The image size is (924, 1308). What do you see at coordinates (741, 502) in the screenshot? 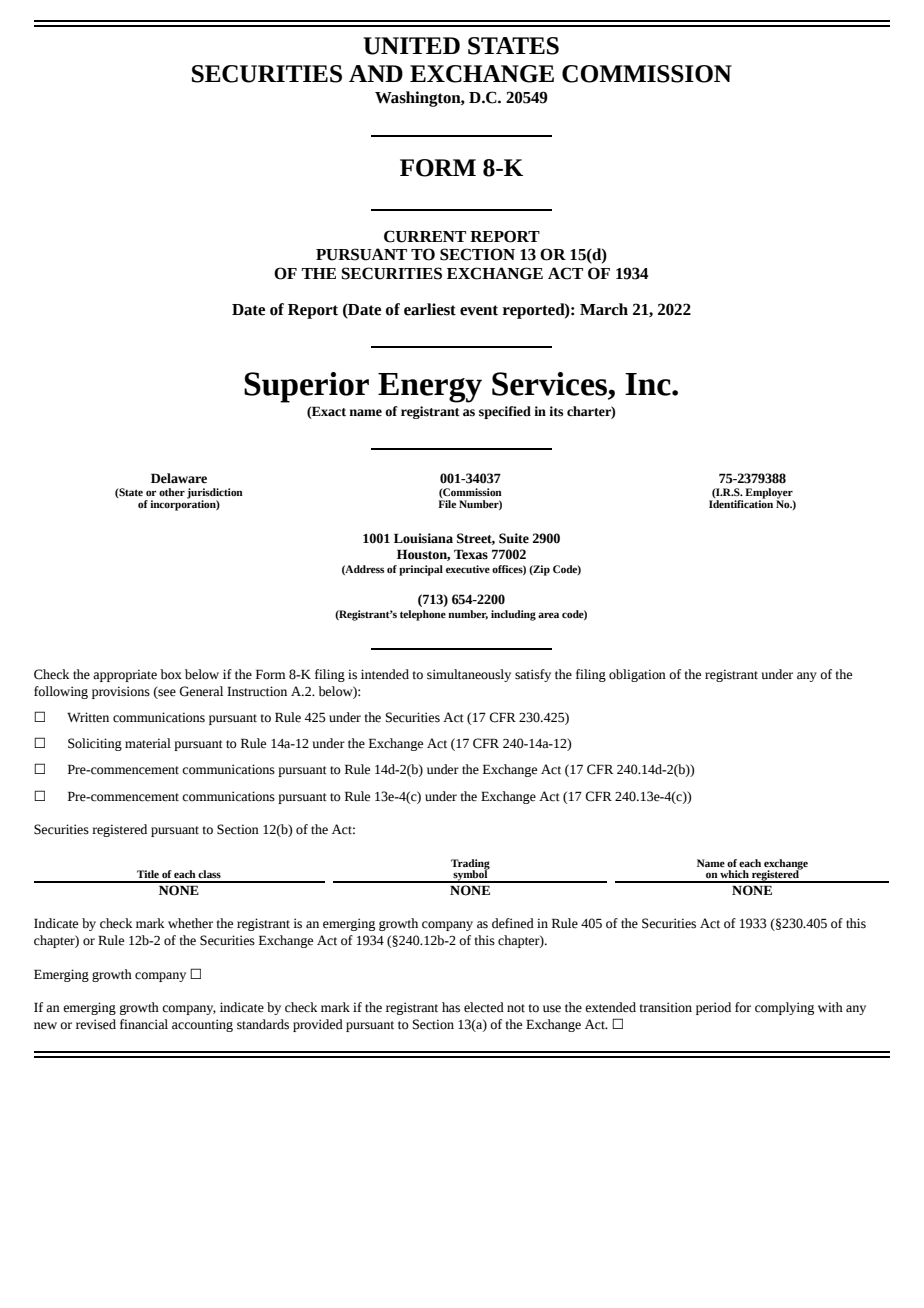
I see `Identification` at bounding box center [741, 502].
